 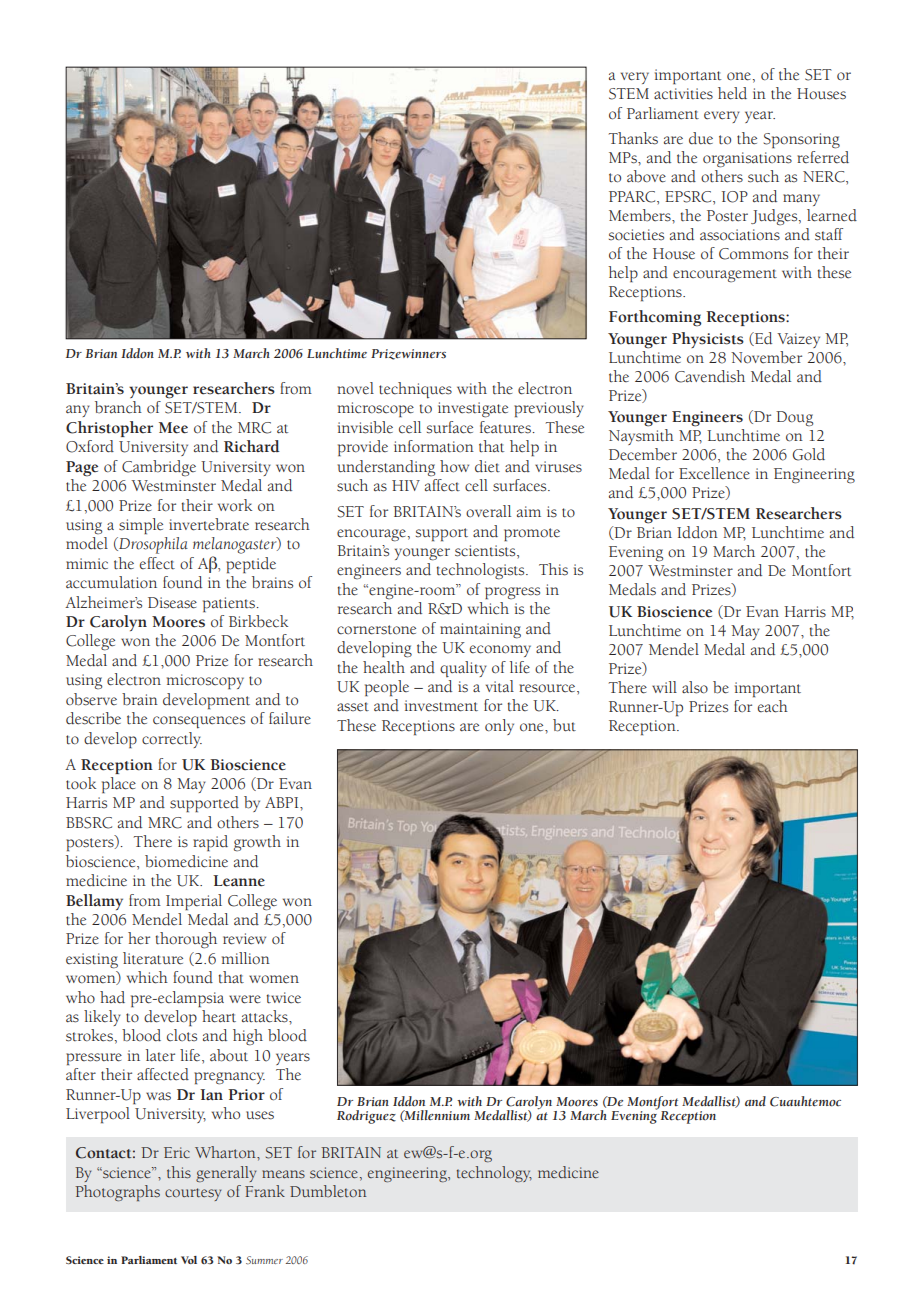 What do you see at coordinates (193, 1194) in the document?
I see `courtesy` at bounding box center [193, 1194].
